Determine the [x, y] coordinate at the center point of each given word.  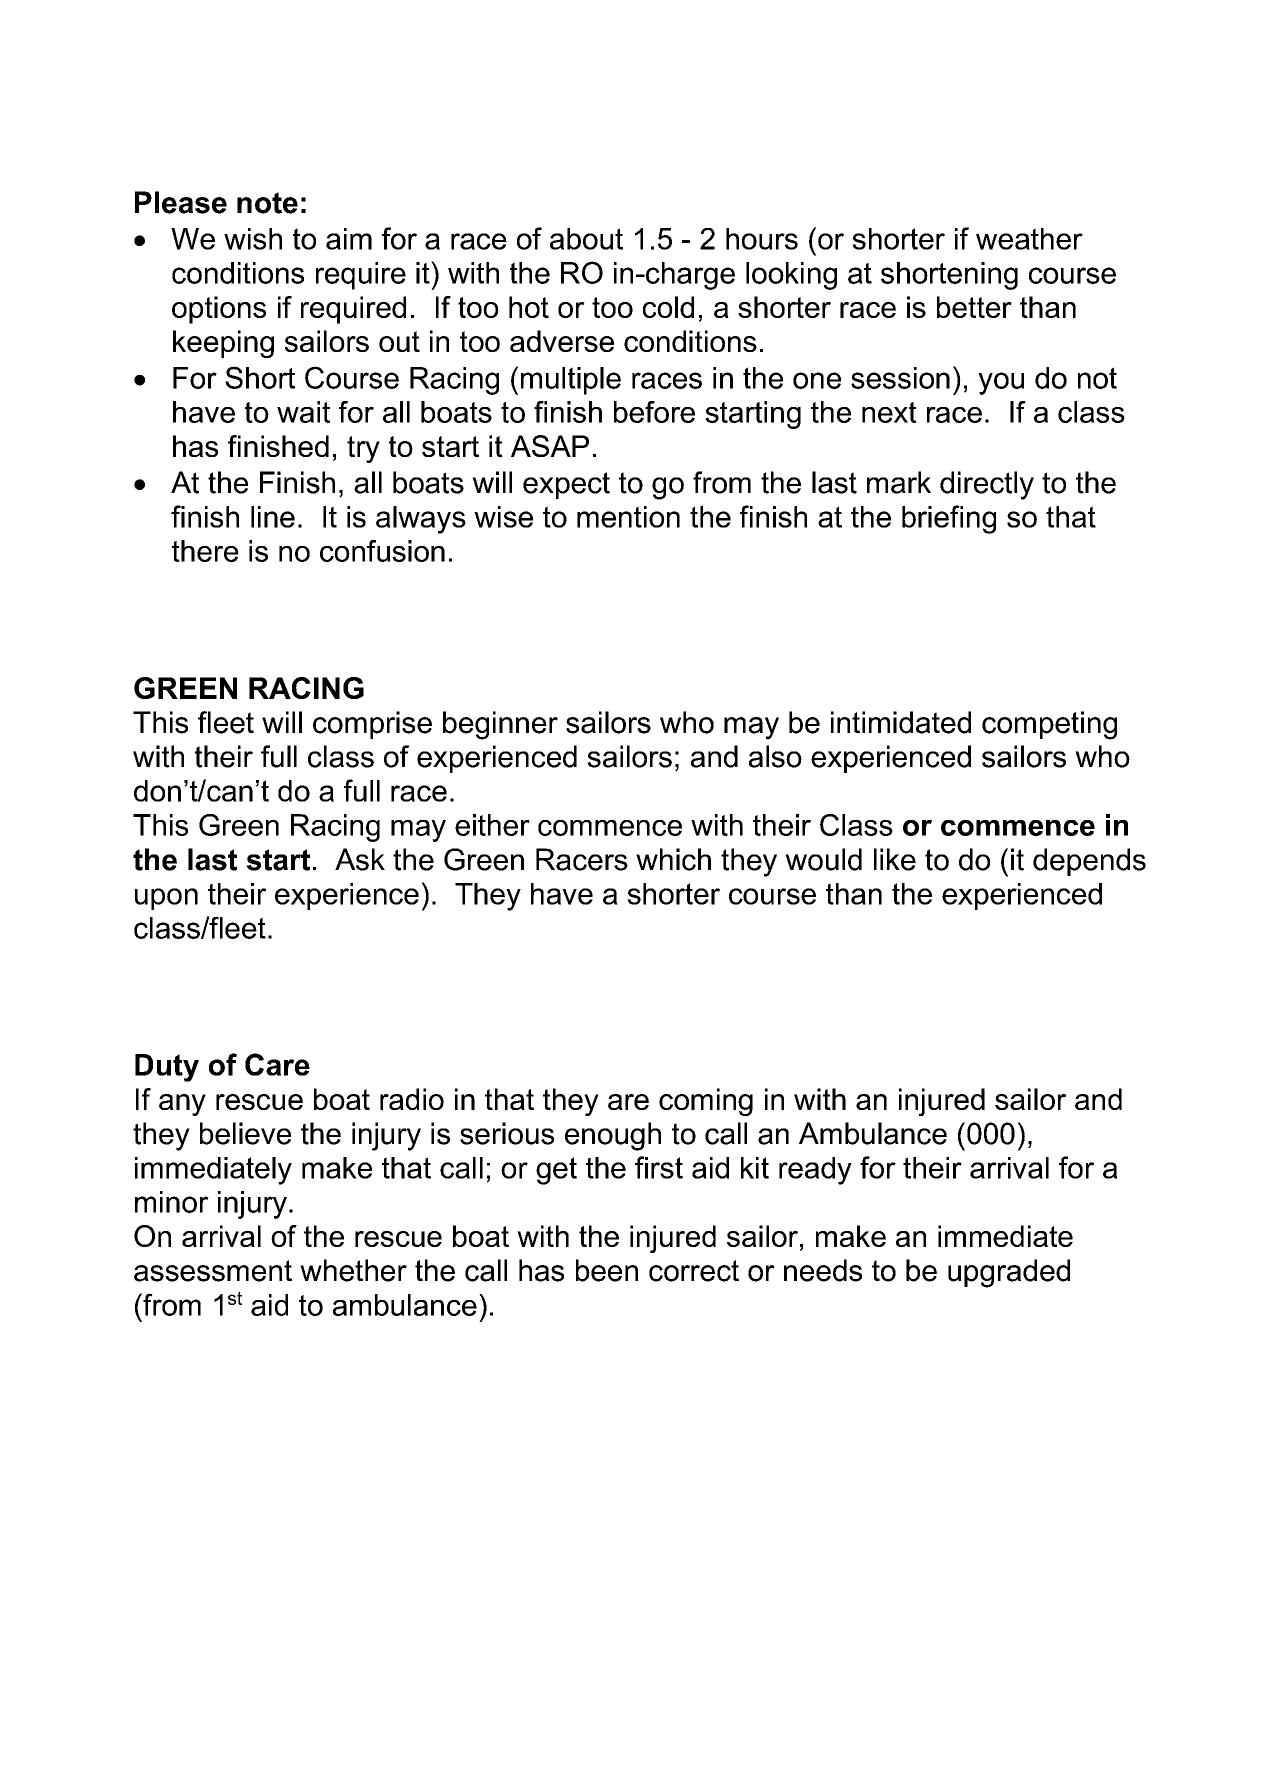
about [586, 239]
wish [253, 239]
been [607, 1270]
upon [166, 899]
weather [1029, 239]
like [895, 859]
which [673, 859]
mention [628, 517]
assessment [213, 1271]
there [205, 551]
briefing [949, 519]
